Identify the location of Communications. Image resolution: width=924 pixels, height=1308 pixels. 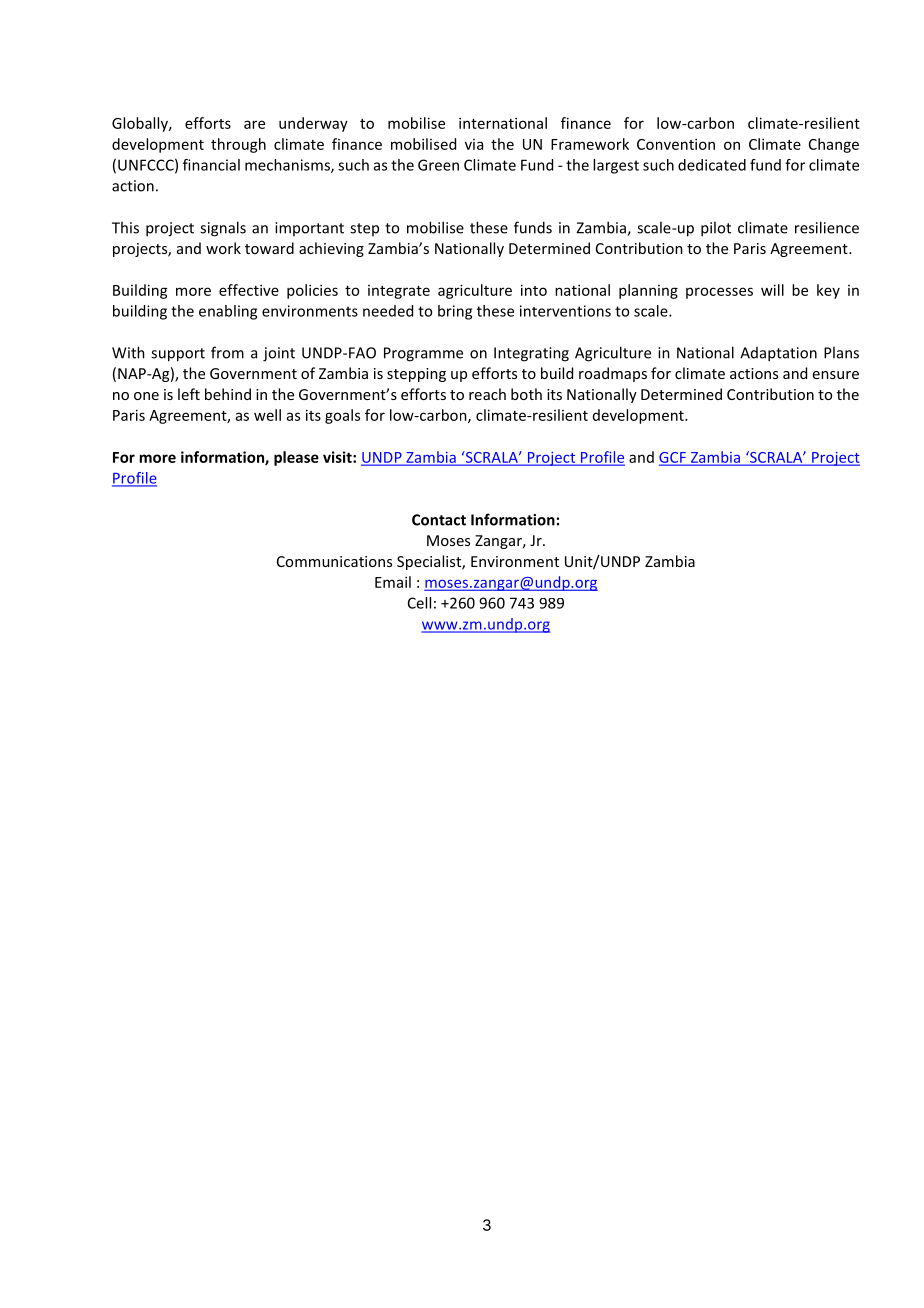
(334, 561).
